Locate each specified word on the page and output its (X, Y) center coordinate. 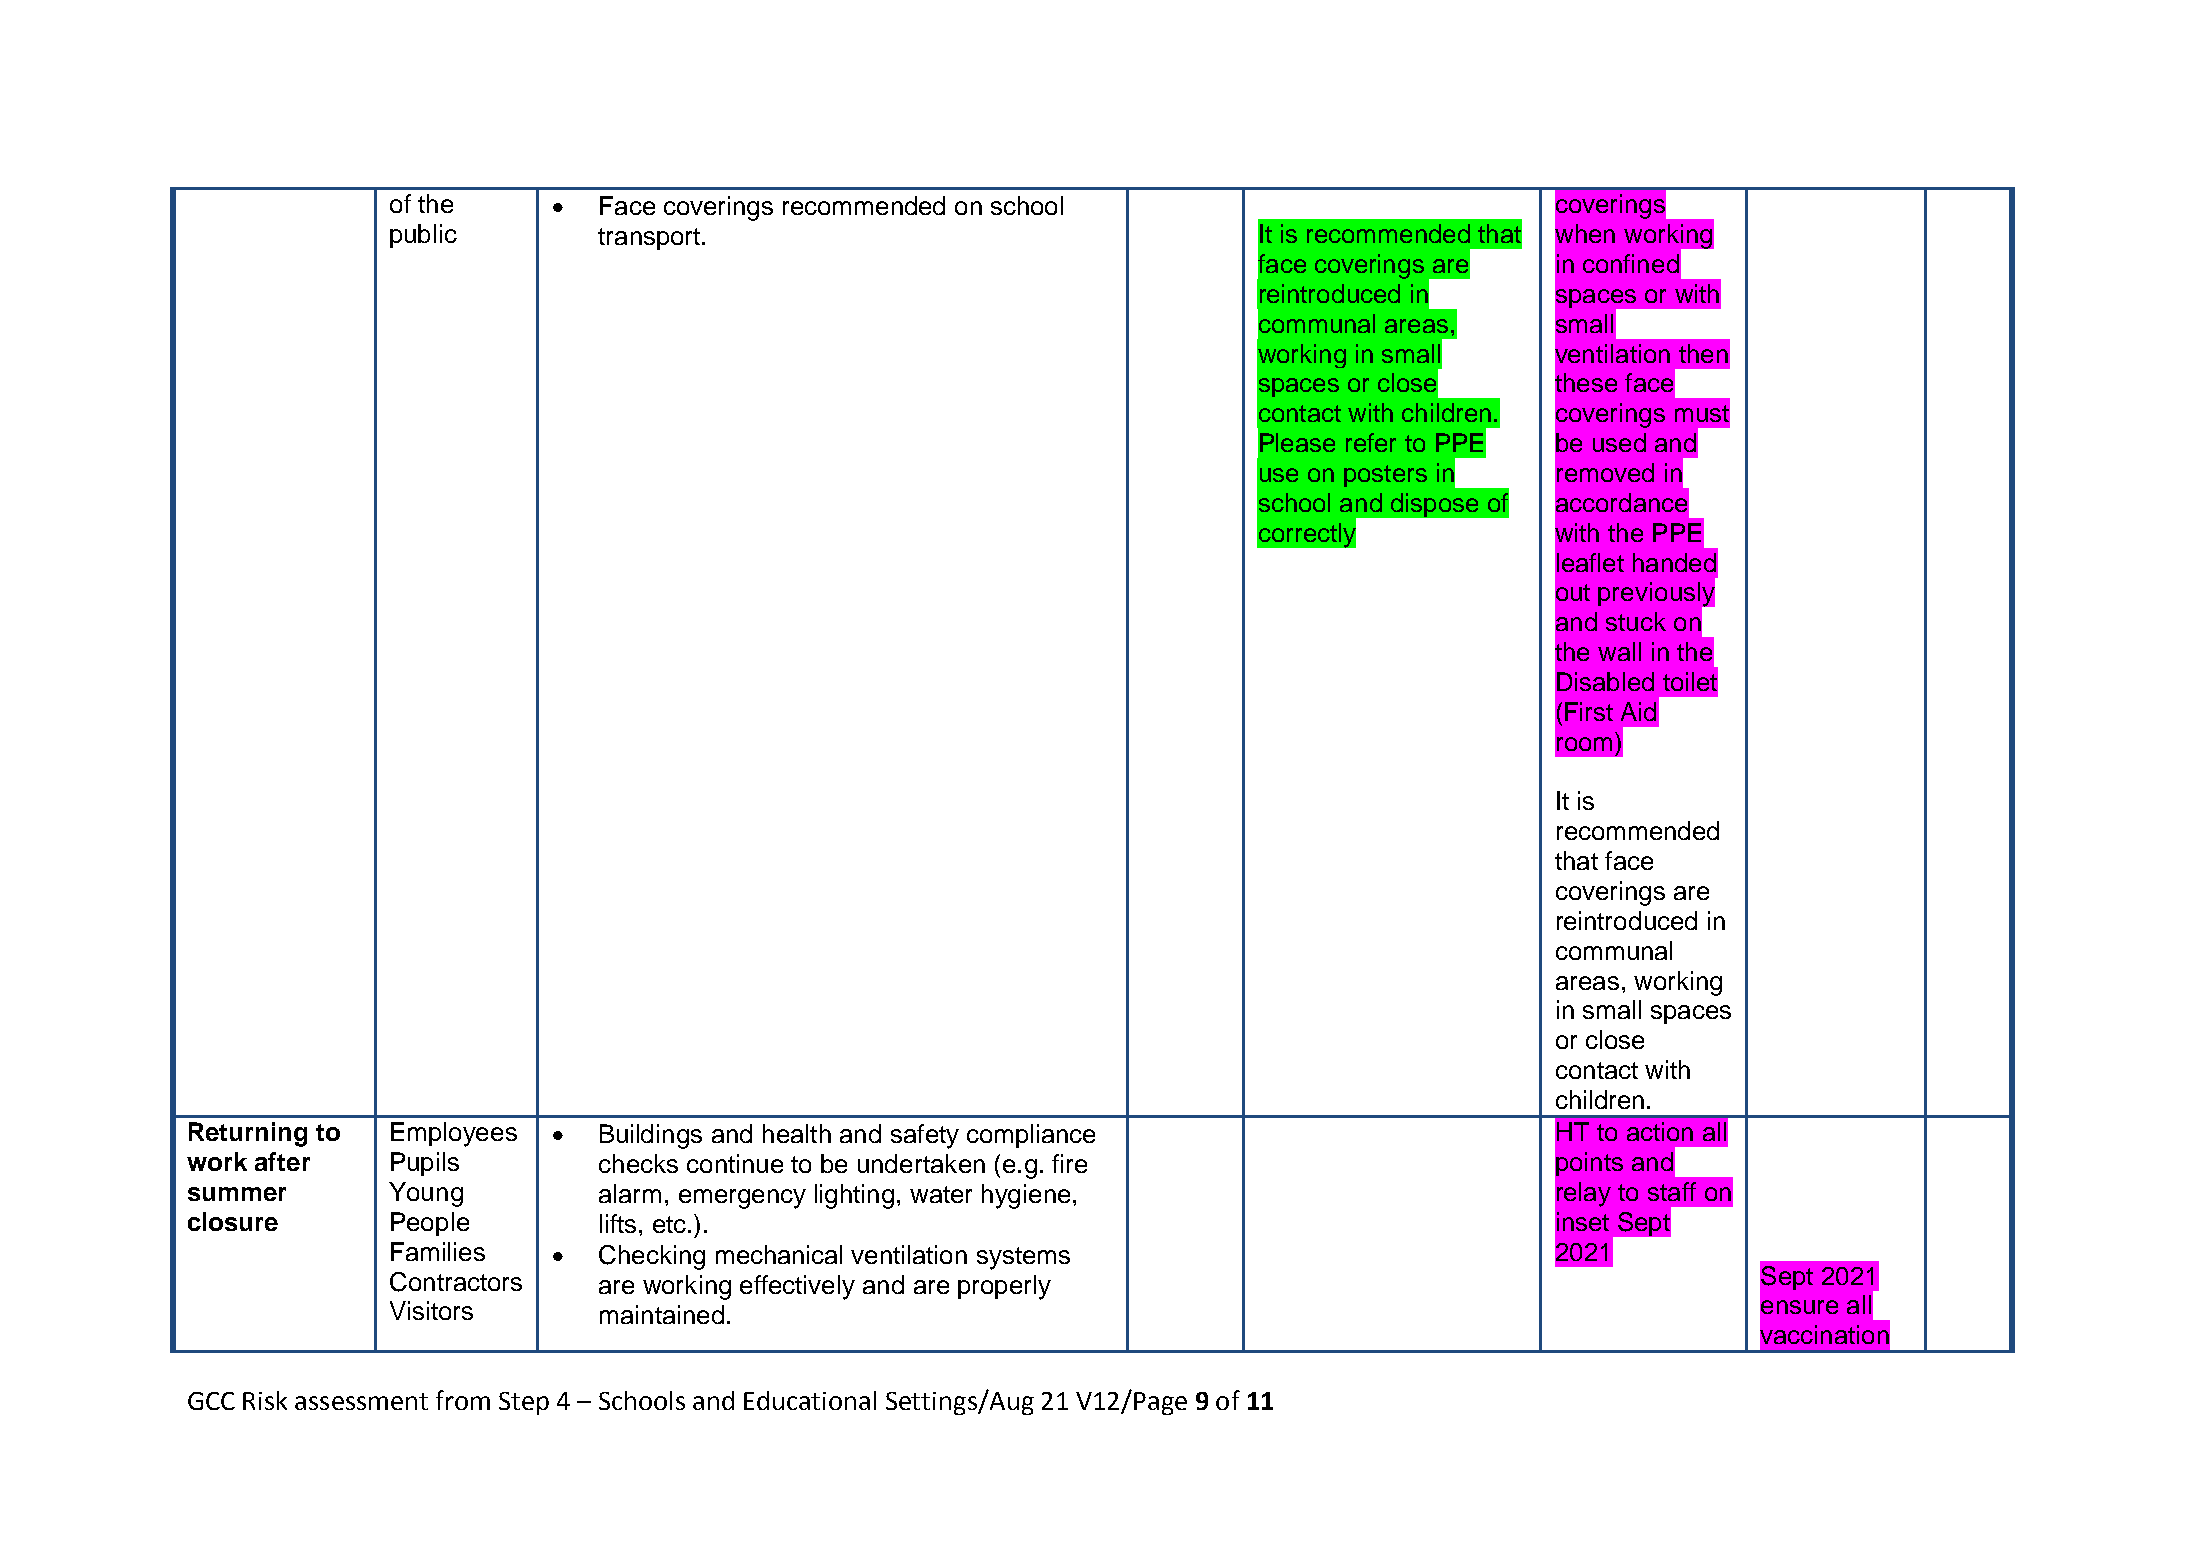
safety (925, 1136)
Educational (810, 1400)
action (1660, 1131)
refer (1371, 442)
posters (1385, 476)
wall (1619, 651)
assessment (361, 1401)
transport (649, 239)
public (423, 236)
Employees (454, 1134)
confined (1631, 263)
